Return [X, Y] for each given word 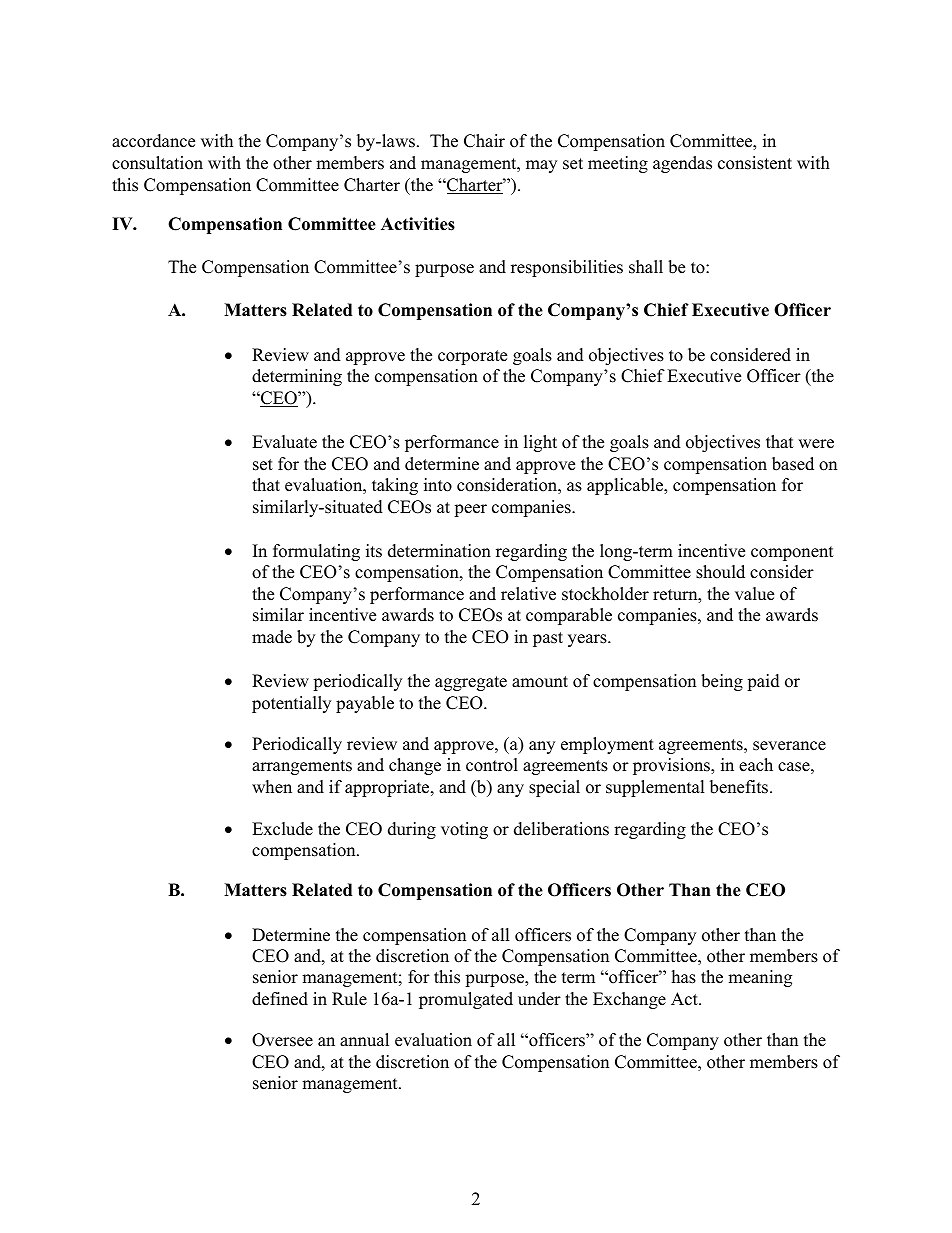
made [272, 637]
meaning [760, 978]
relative [528, 594]
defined [280, 999]
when [272, 787]
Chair [484, 141]
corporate [472, 357]
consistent [755, 163]
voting [464, 830]
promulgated [466, 1000]
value [754, 594]
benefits [740, 787]
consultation [157, 163]
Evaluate [284, 442]
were [816, 444]
